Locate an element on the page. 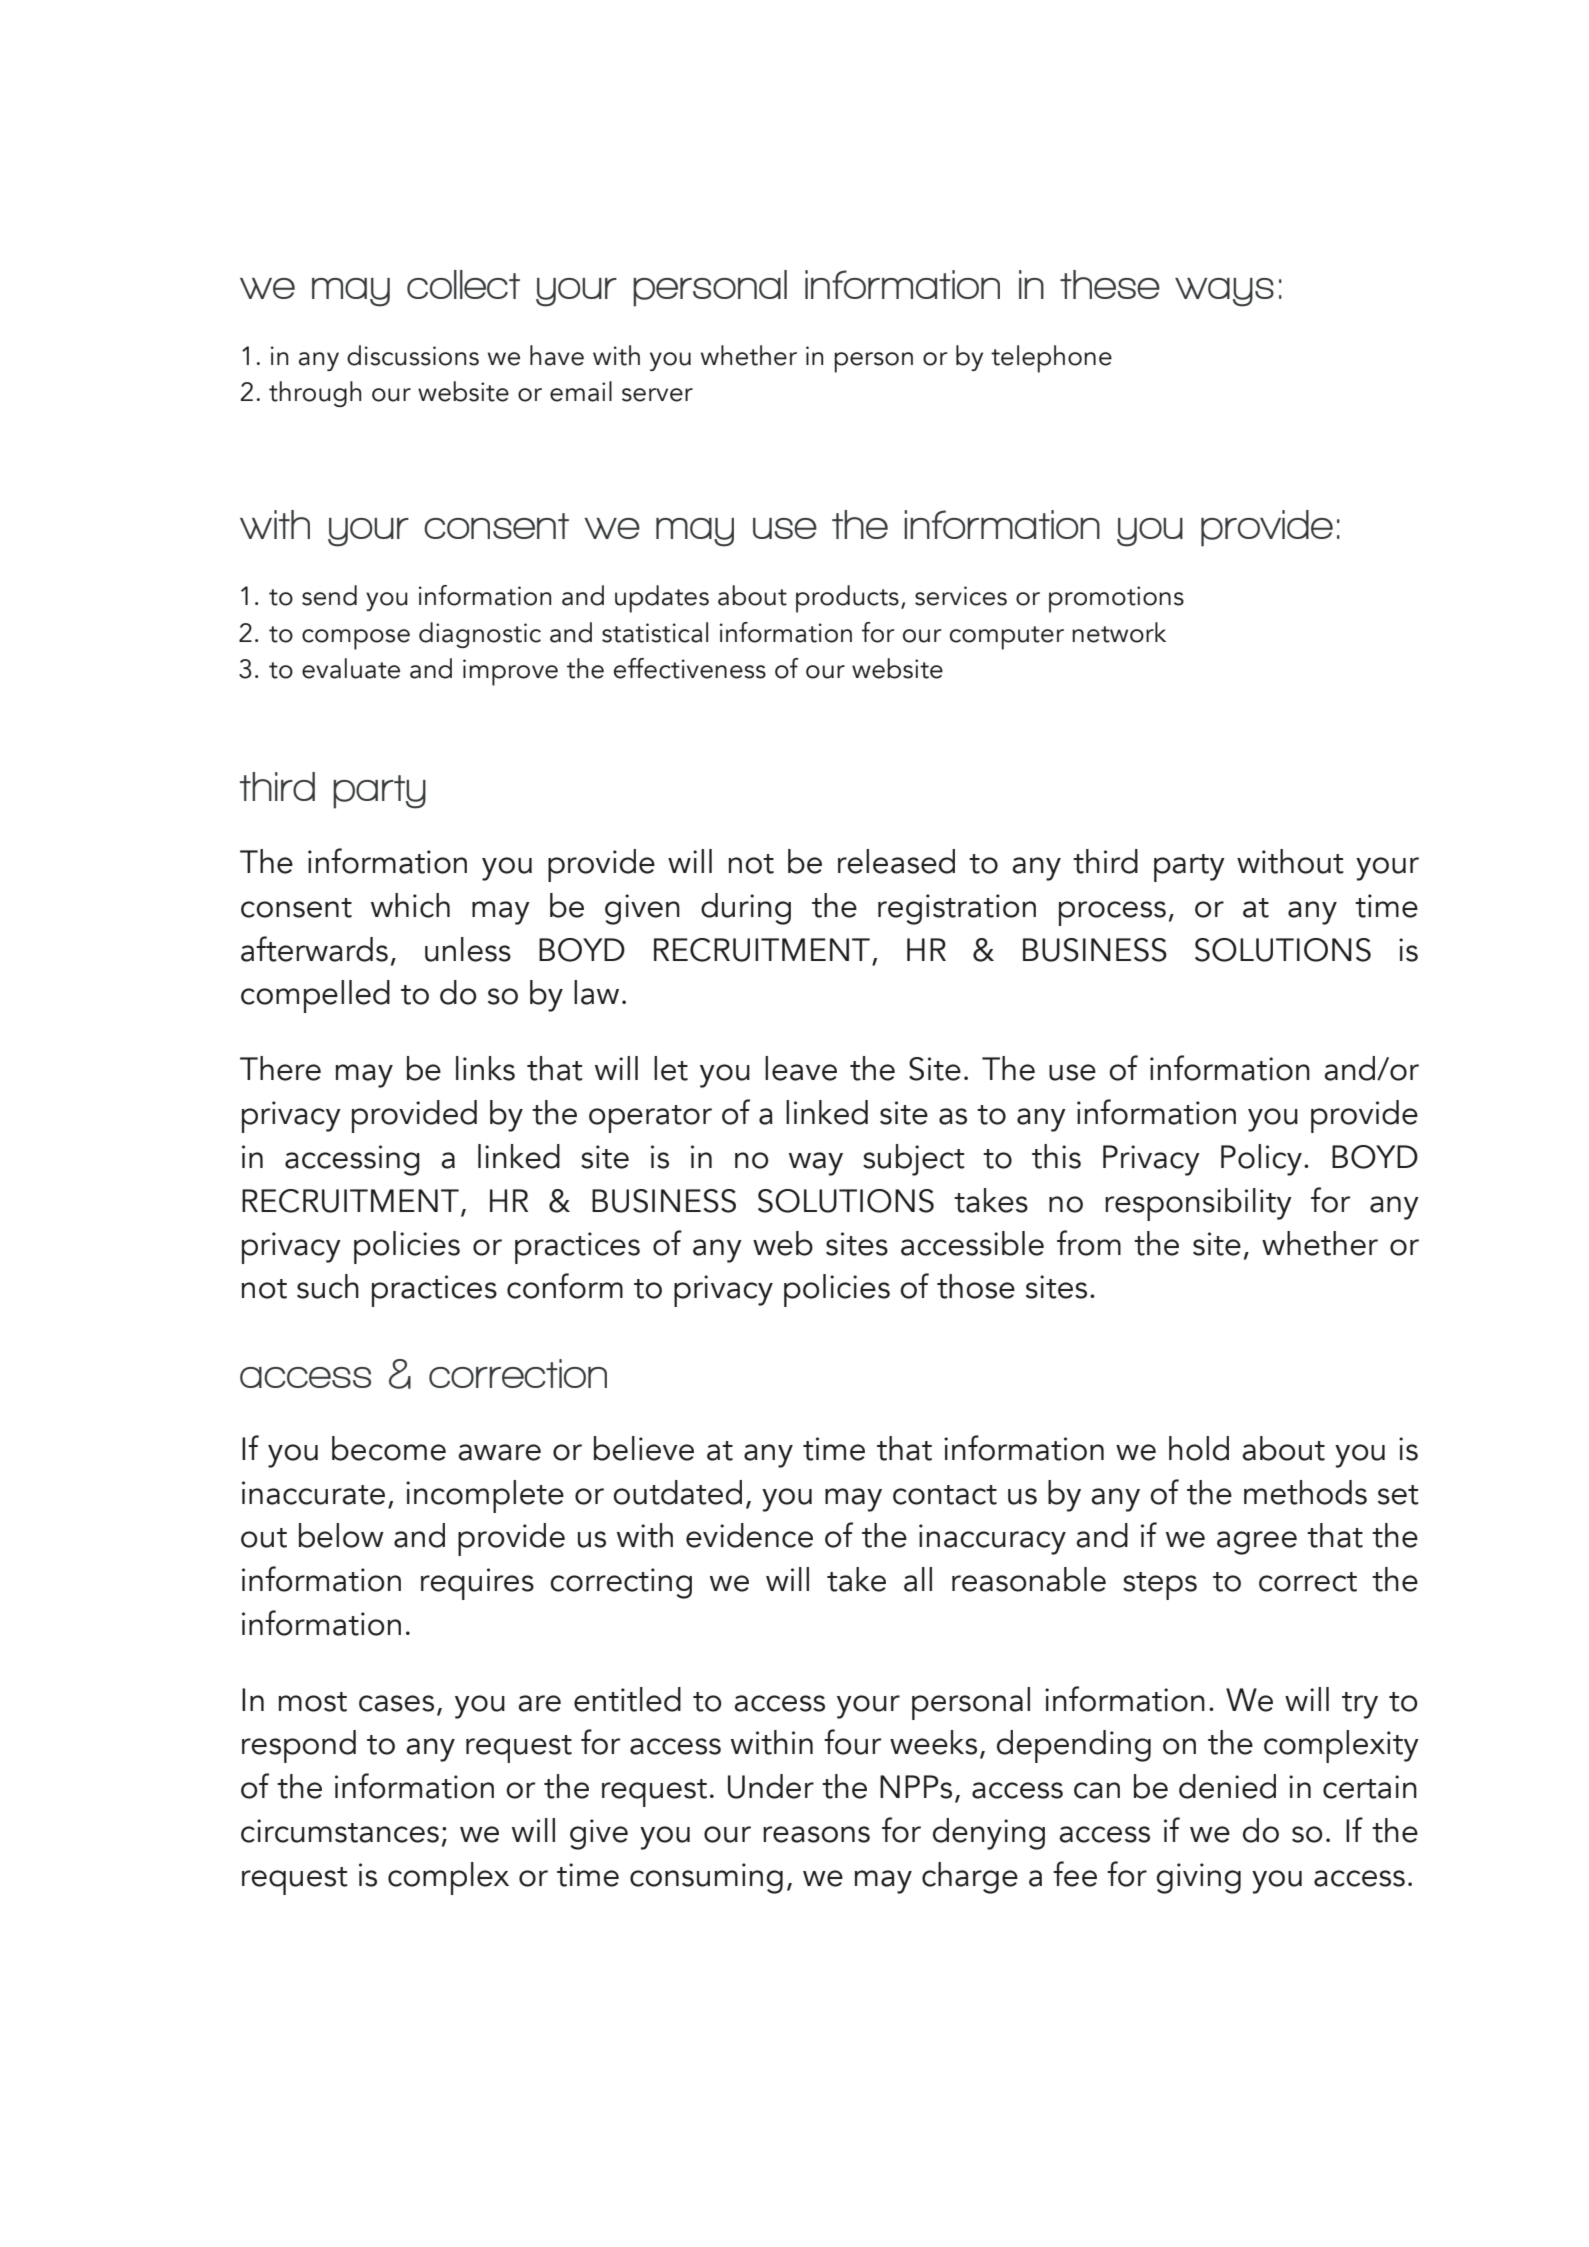 Image resolution: width=1589 pixels, height=2247 pixels. reasons is located at coordinates (816, 1834).
